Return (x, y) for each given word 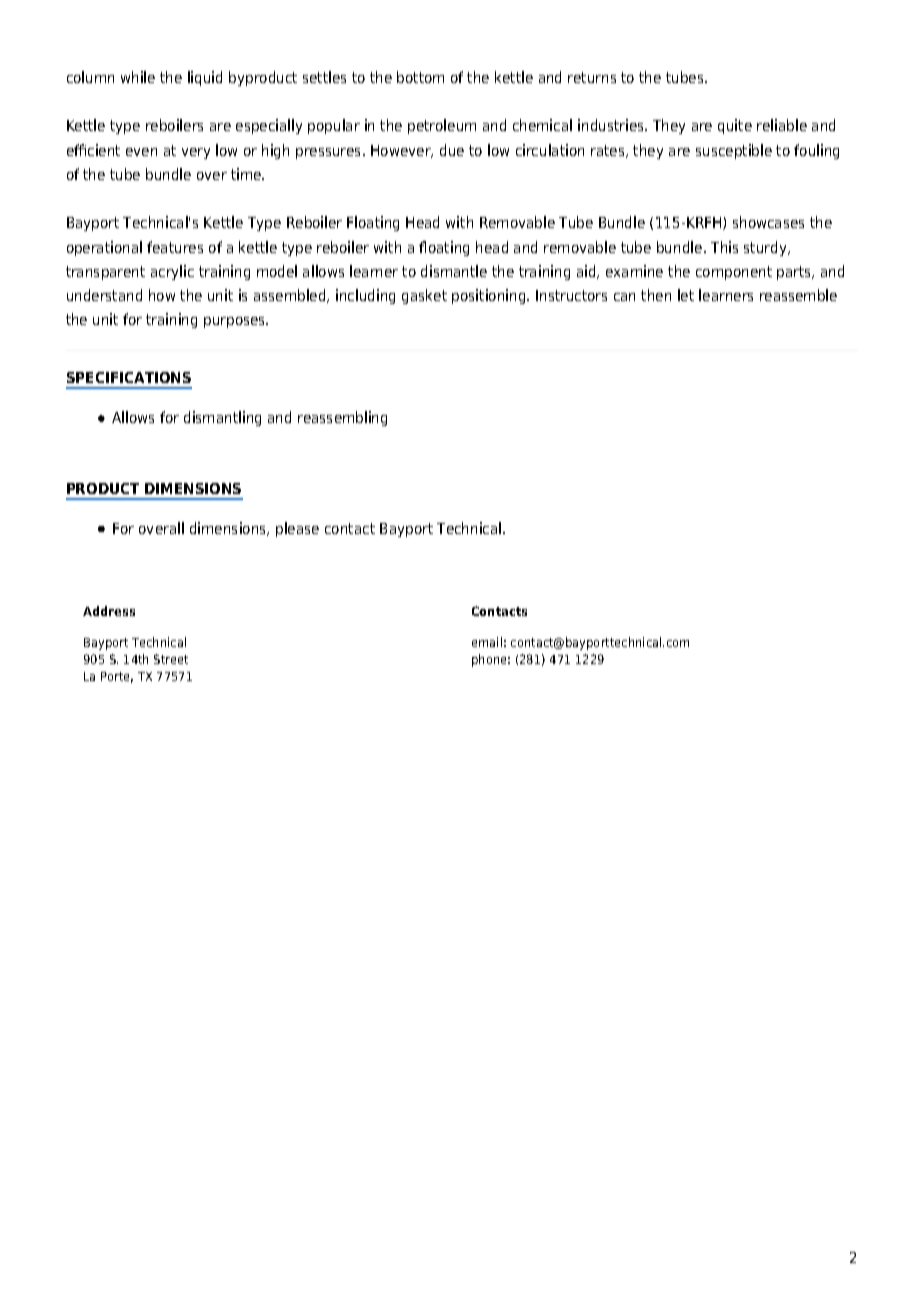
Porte (117, 677)
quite (735, 126)
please (297, 529)
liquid (205, 78)
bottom (420, 77)
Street (171, 659)
